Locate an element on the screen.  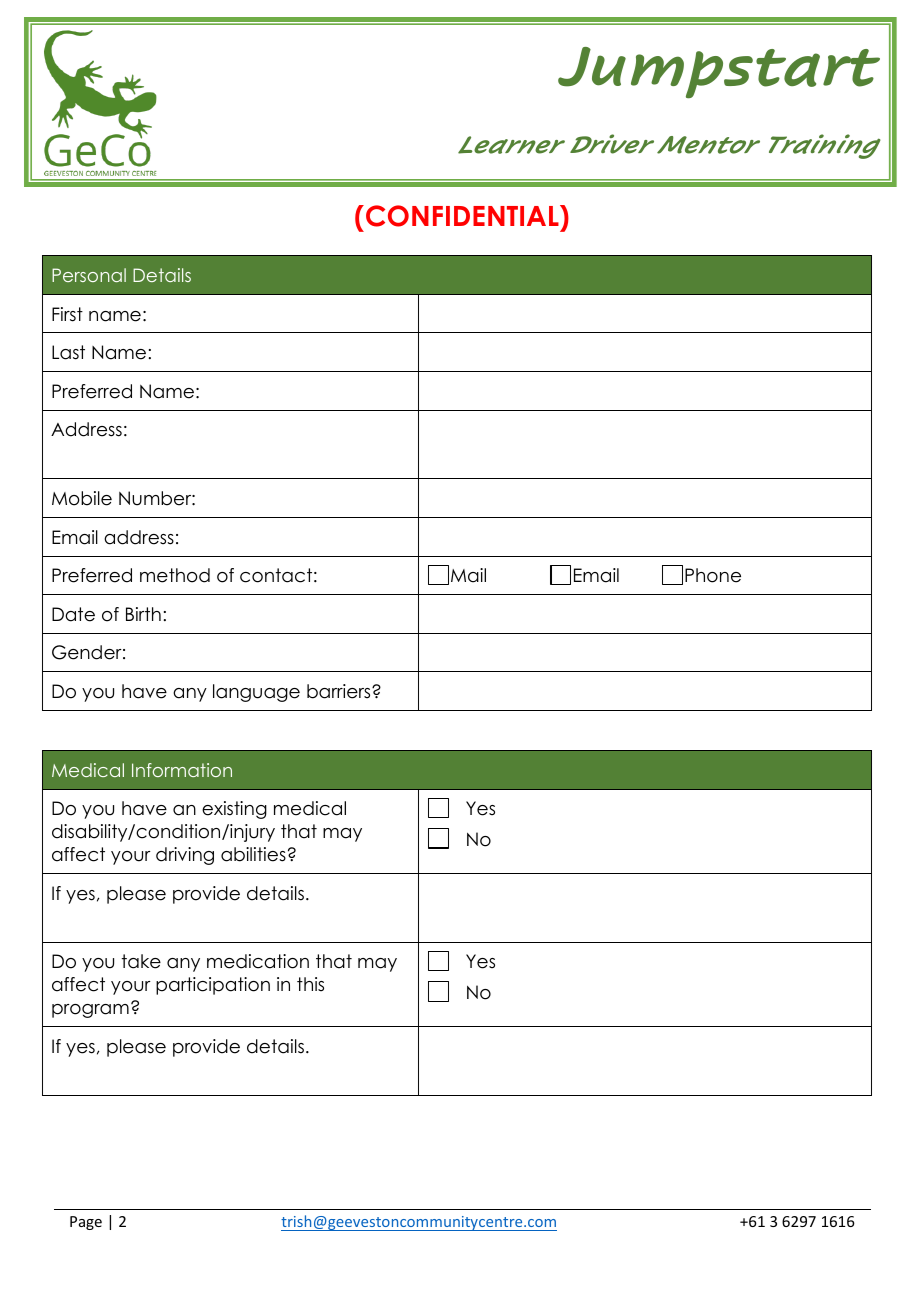
Page is located at coordinates (86, 1223).
